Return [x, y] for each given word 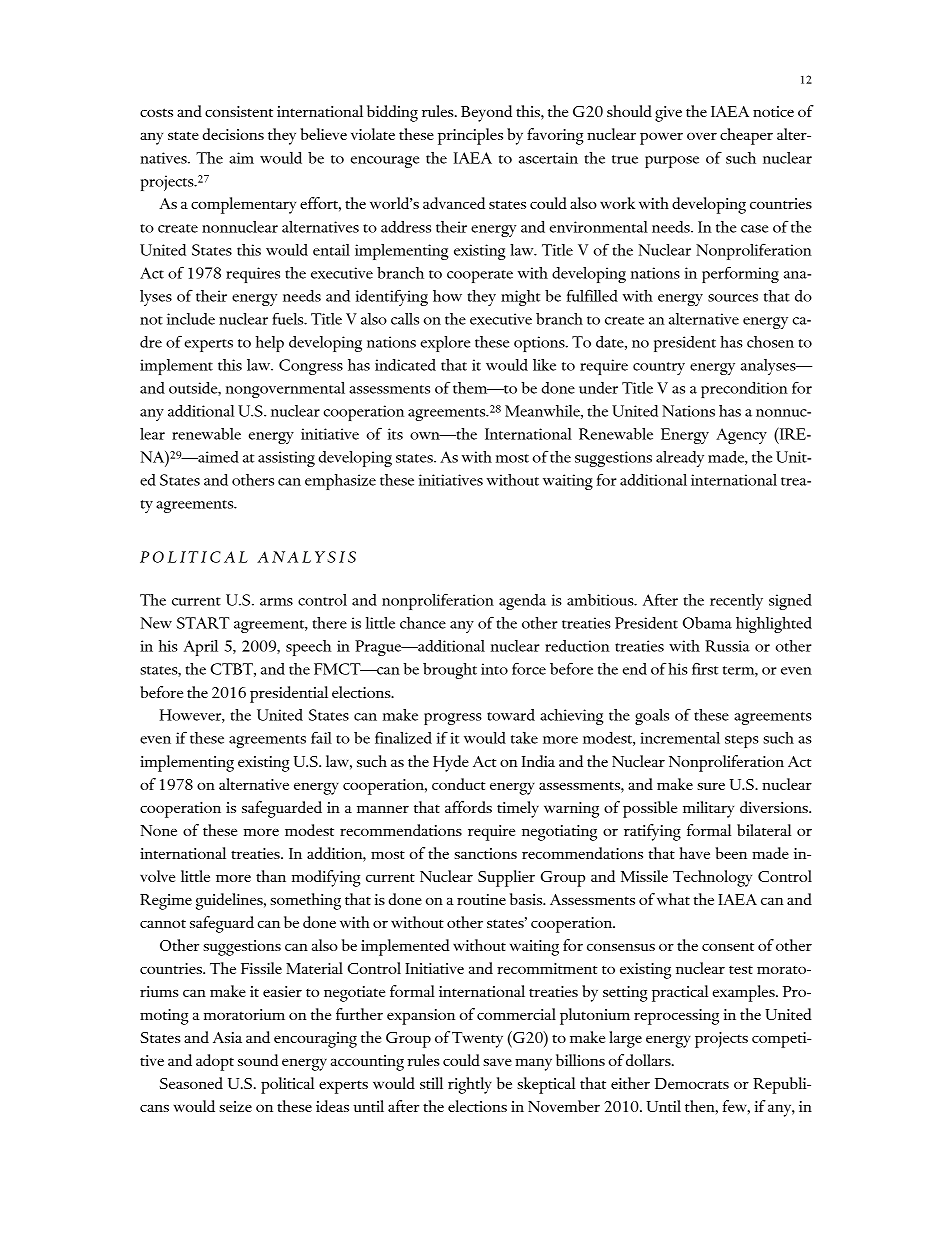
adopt [215, 1062]
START [203, 623]
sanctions [485, 853]
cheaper [746, 136]
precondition [744, 390]
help [270, 344]
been [731, 853]
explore [445, 344]
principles [470, 136]
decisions [233, 134]
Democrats [692, 1083]
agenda [522, 602]
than [271, 876]
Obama [707, 623]
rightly [470, 1085]
